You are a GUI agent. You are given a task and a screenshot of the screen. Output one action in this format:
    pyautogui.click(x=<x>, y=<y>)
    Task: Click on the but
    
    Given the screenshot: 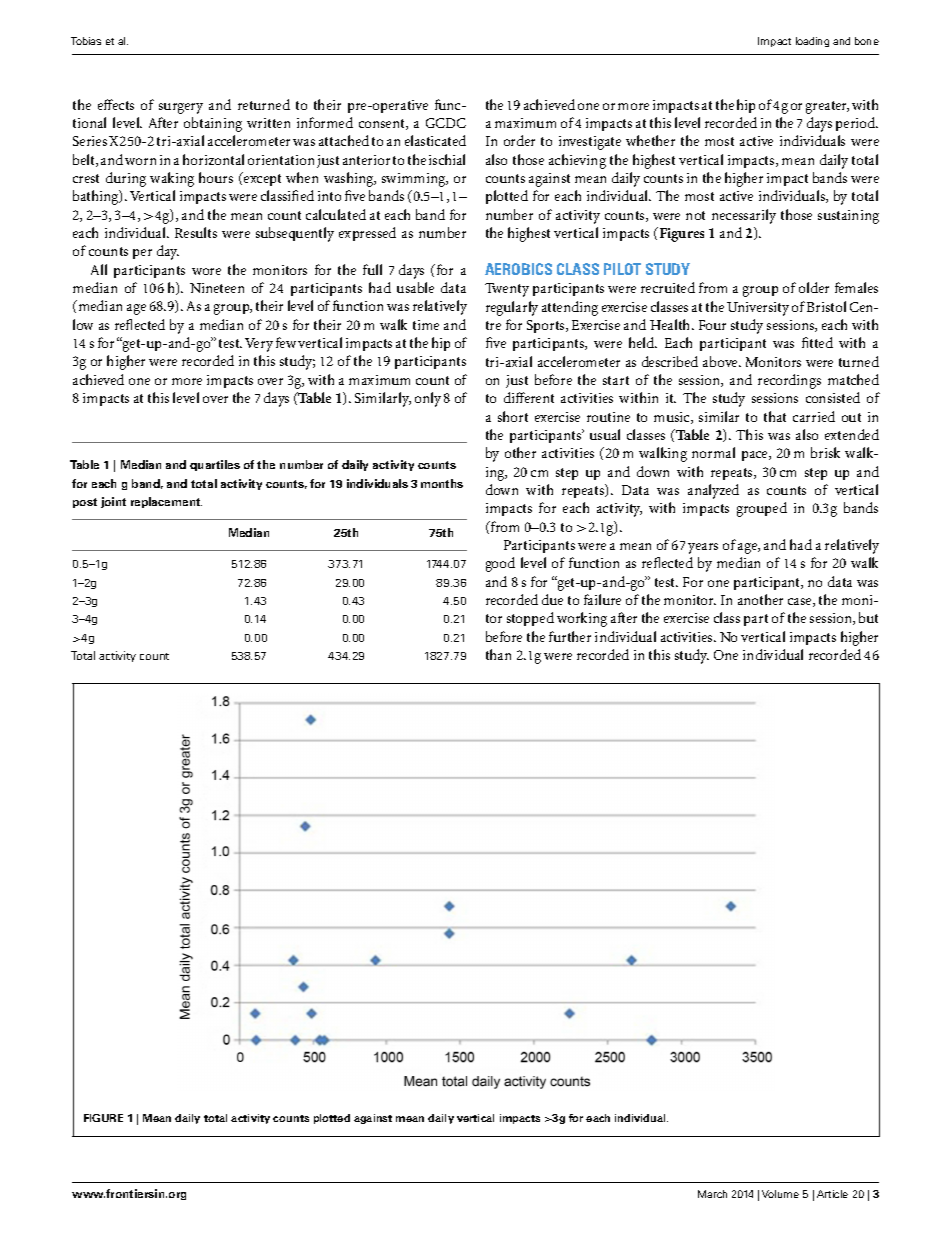 What is the action you would take?
    pyautogui.click(x=868, y=617)
